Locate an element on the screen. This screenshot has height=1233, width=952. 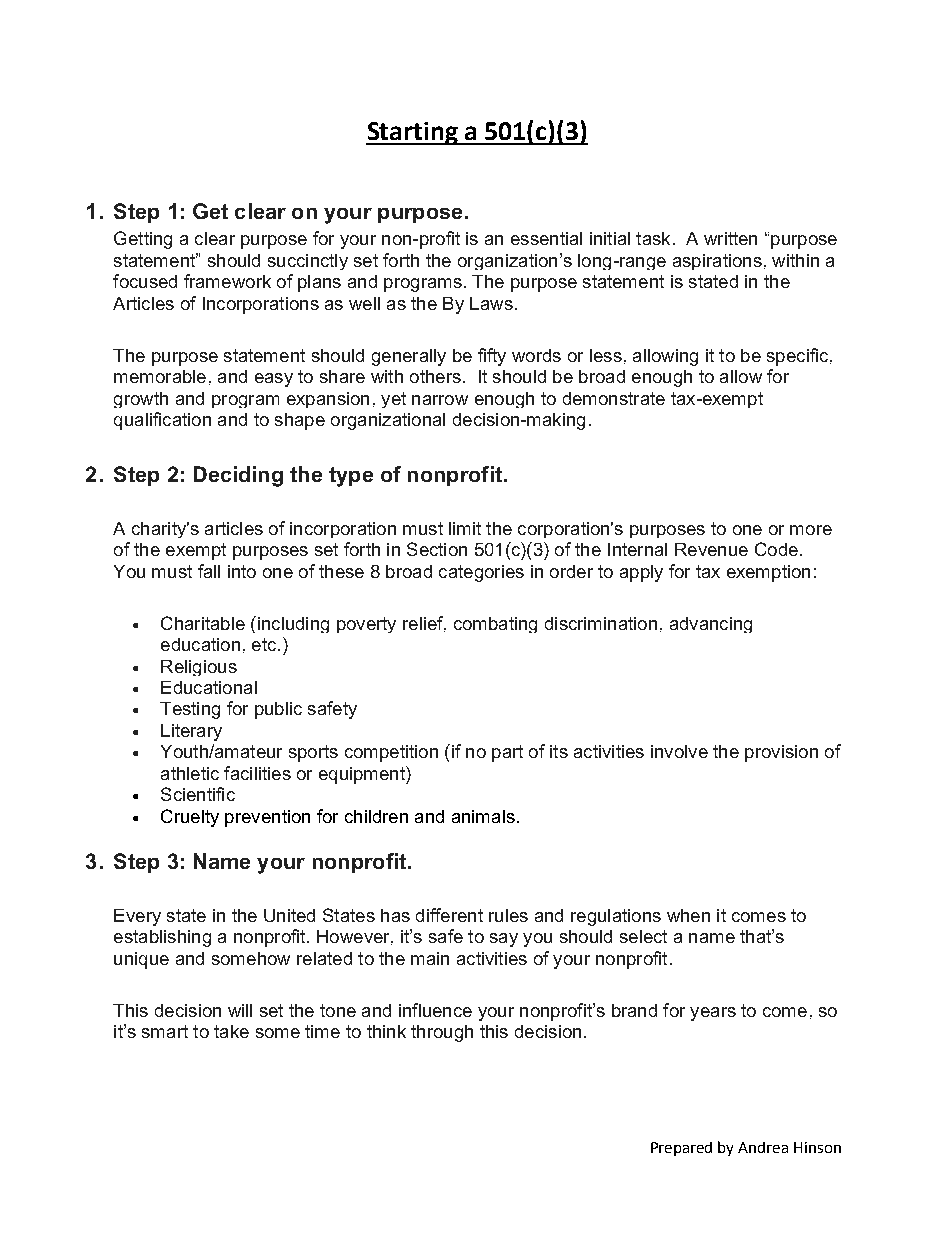
Charitable is located at coordinates (203, 623).
